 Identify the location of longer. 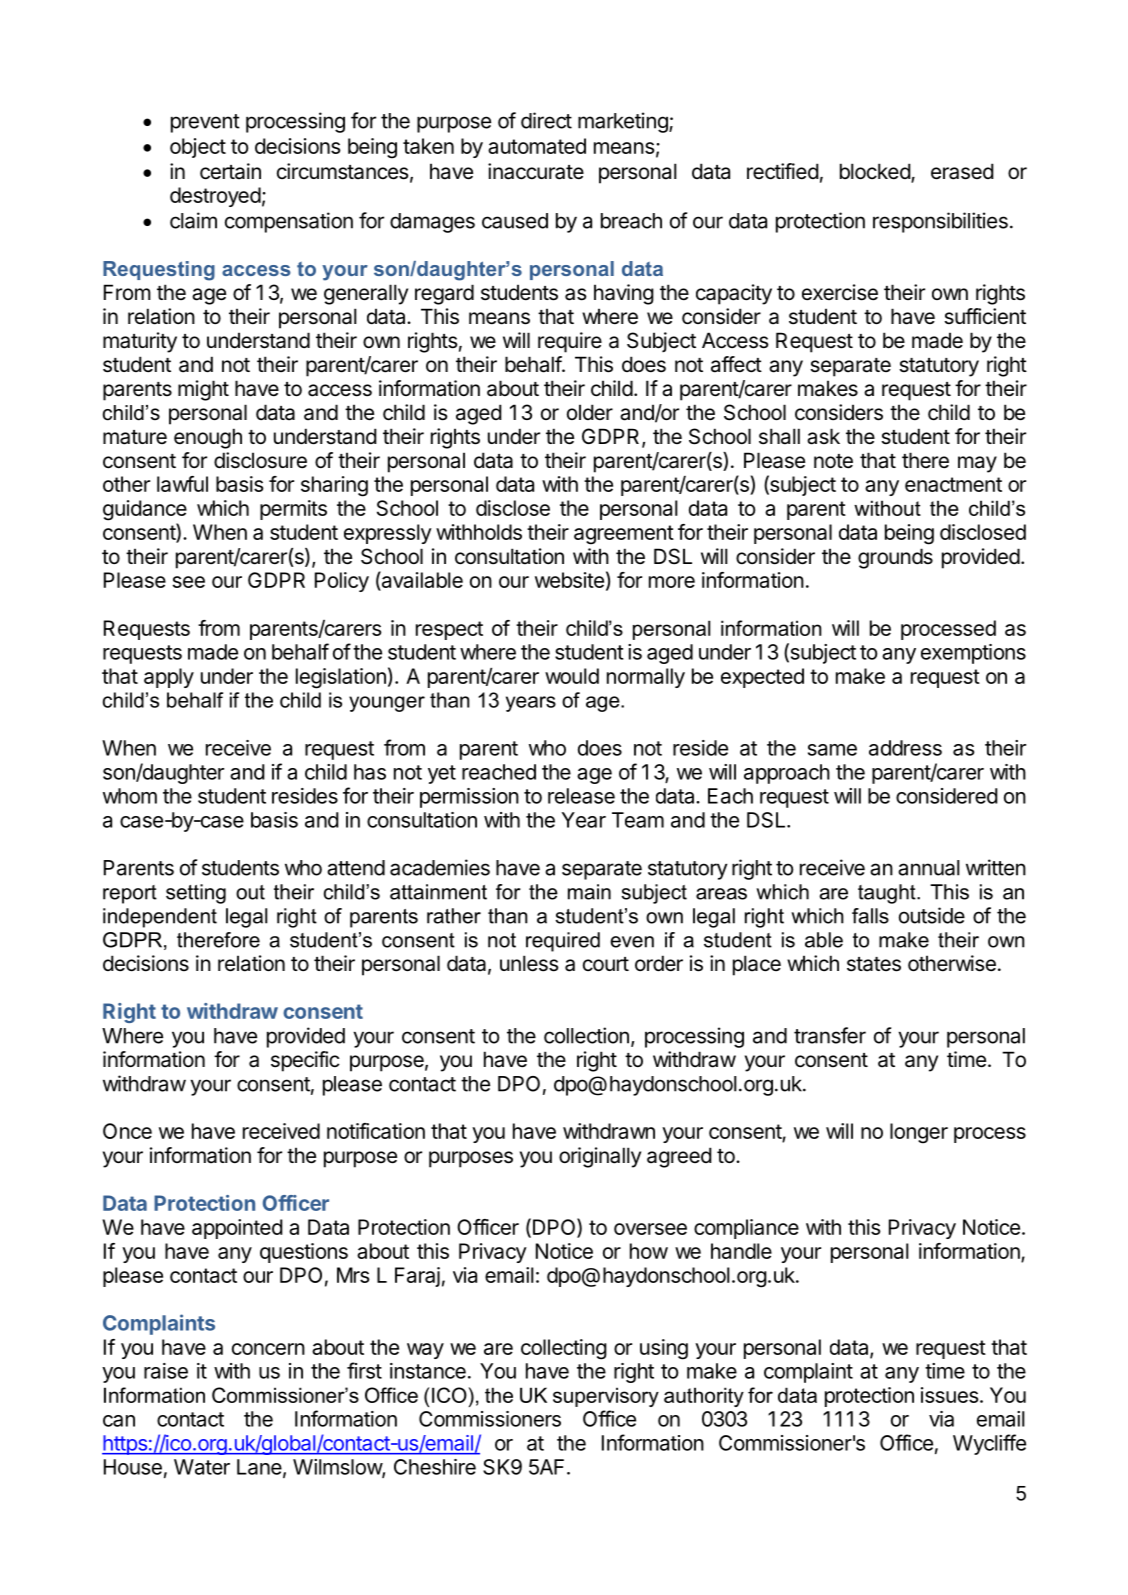
(919, 1133).
